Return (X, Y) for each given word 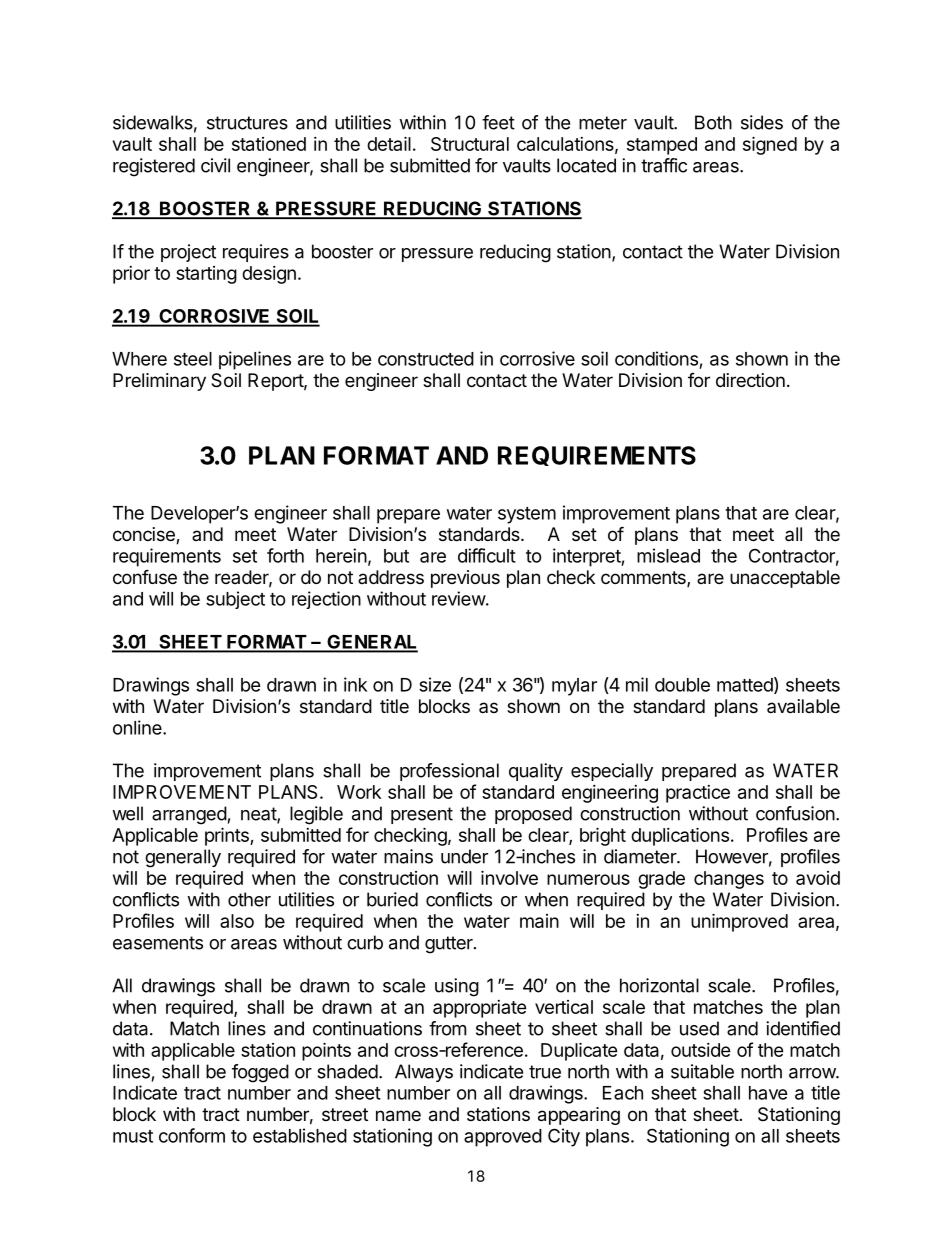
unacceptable (785, 579)
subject (235, 600)
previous (465, 579)
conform (192, 1135)
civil (215, 165)
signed (770, 145)
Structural (470, 144)
